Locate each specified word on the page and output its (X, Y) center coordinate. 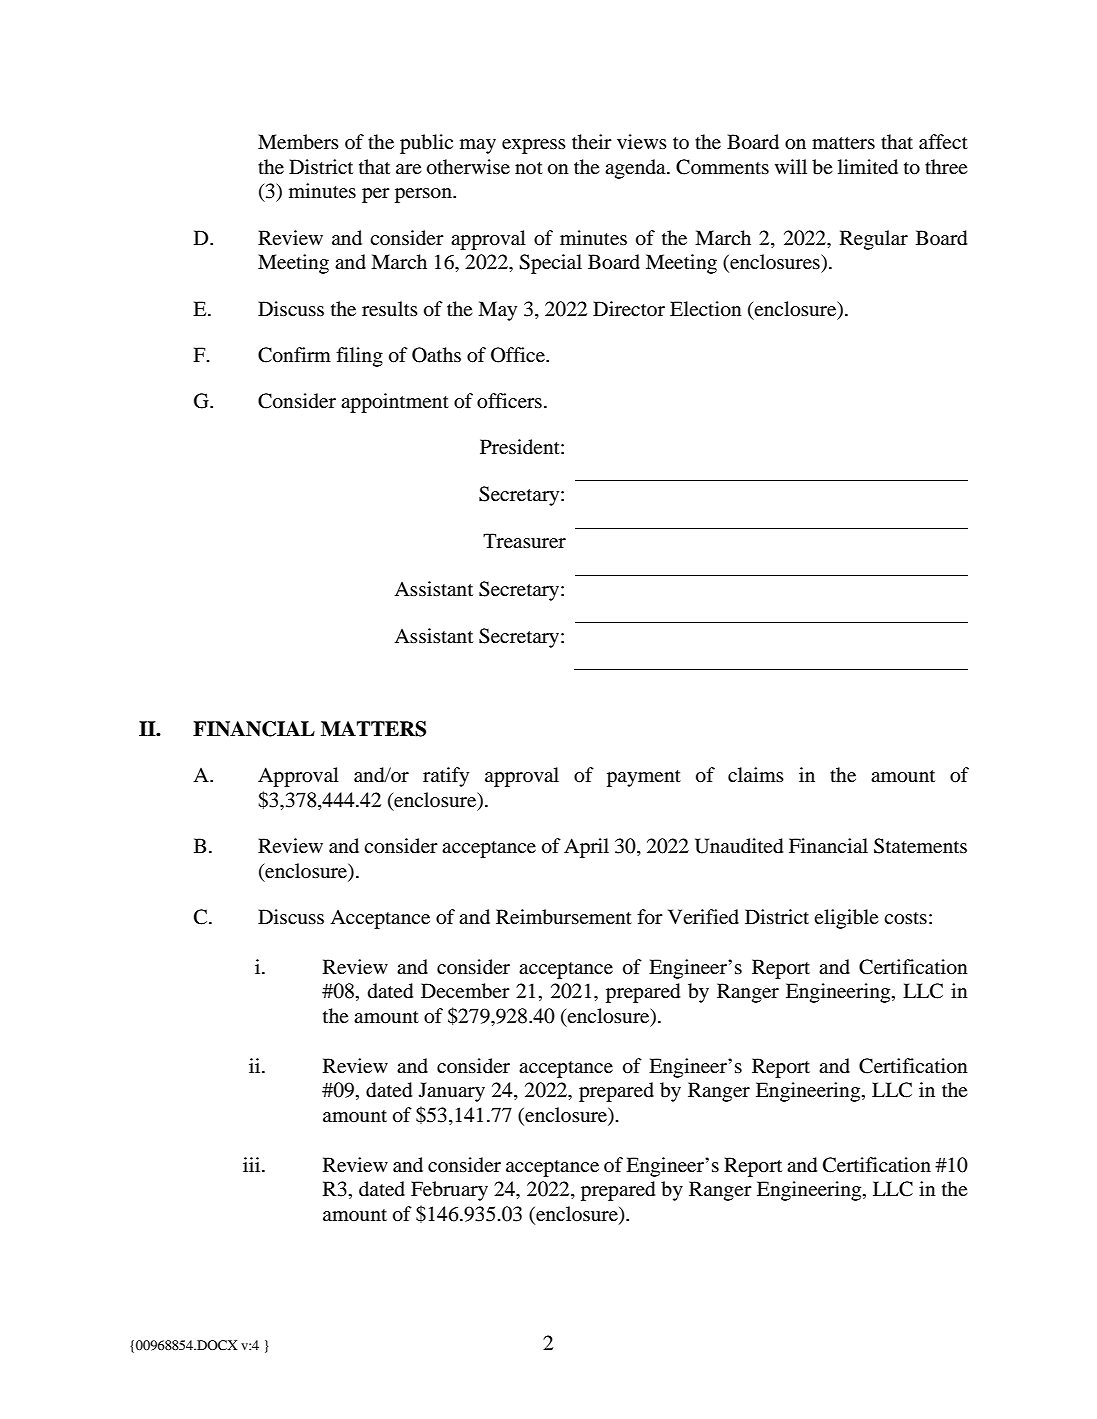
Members (298, 142)
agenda (636, 169)
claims (756, 774)
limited (868, 166)
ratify (446, 777)
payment (644, 778)
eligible (846, 919)
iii (253, 1164)
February (449, 1191)
